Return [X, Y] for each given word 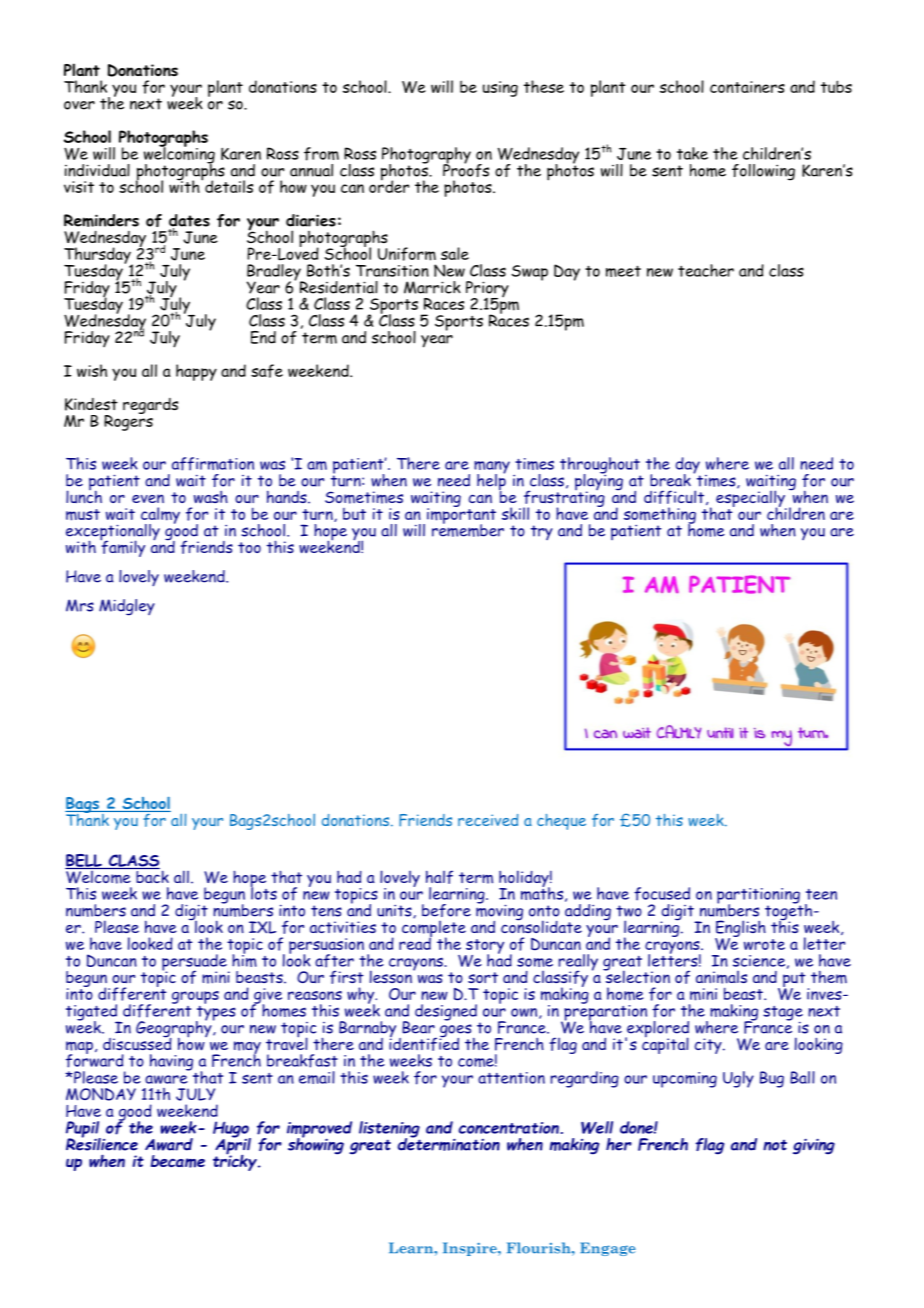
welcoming [179, 155]
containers [747, 87]
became [178, 1161]
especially [751, 499]
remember [468, 529]
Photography [426, 156]
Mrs [80, 605]
